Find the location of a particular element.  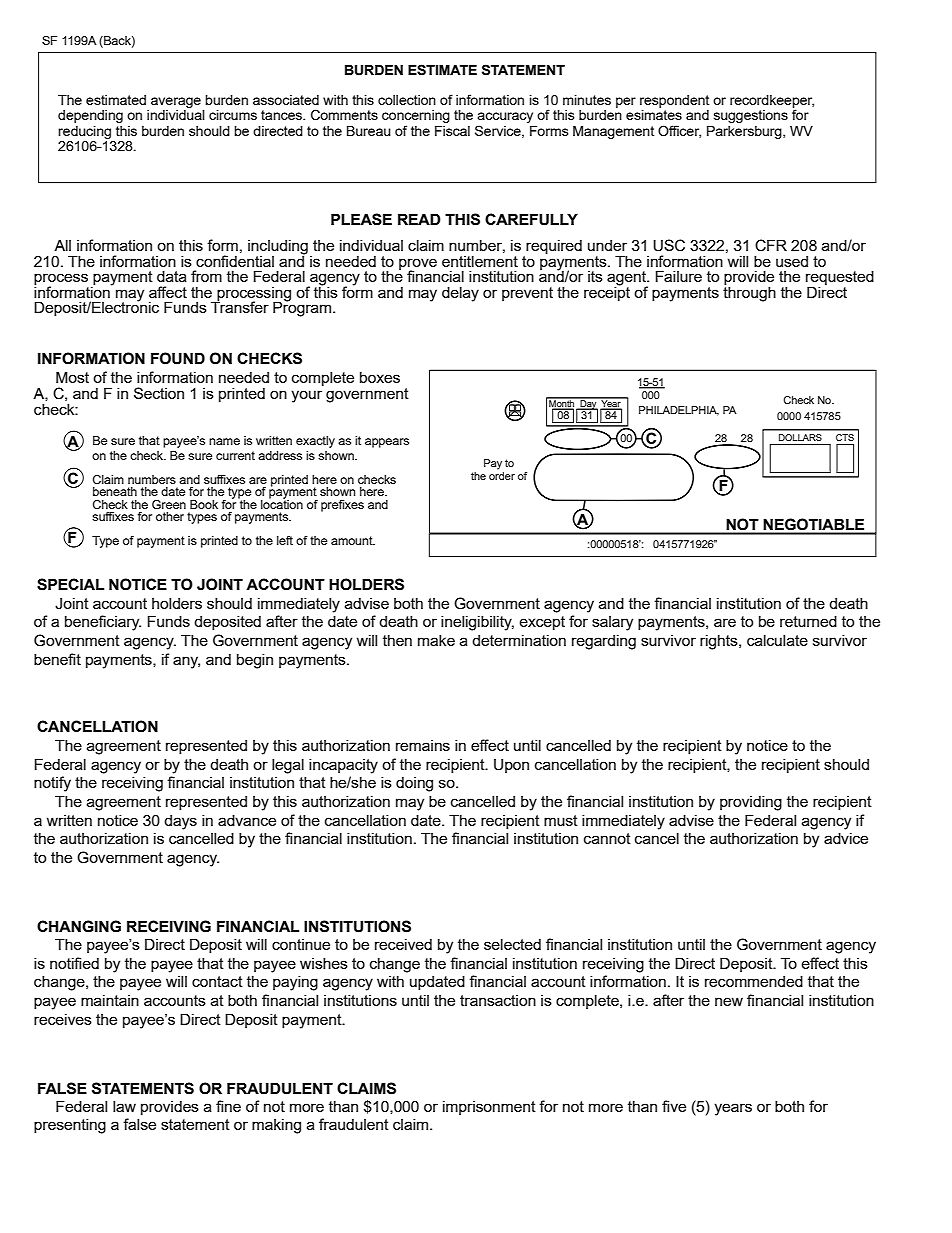

order is located at coordinates (502, 474).
